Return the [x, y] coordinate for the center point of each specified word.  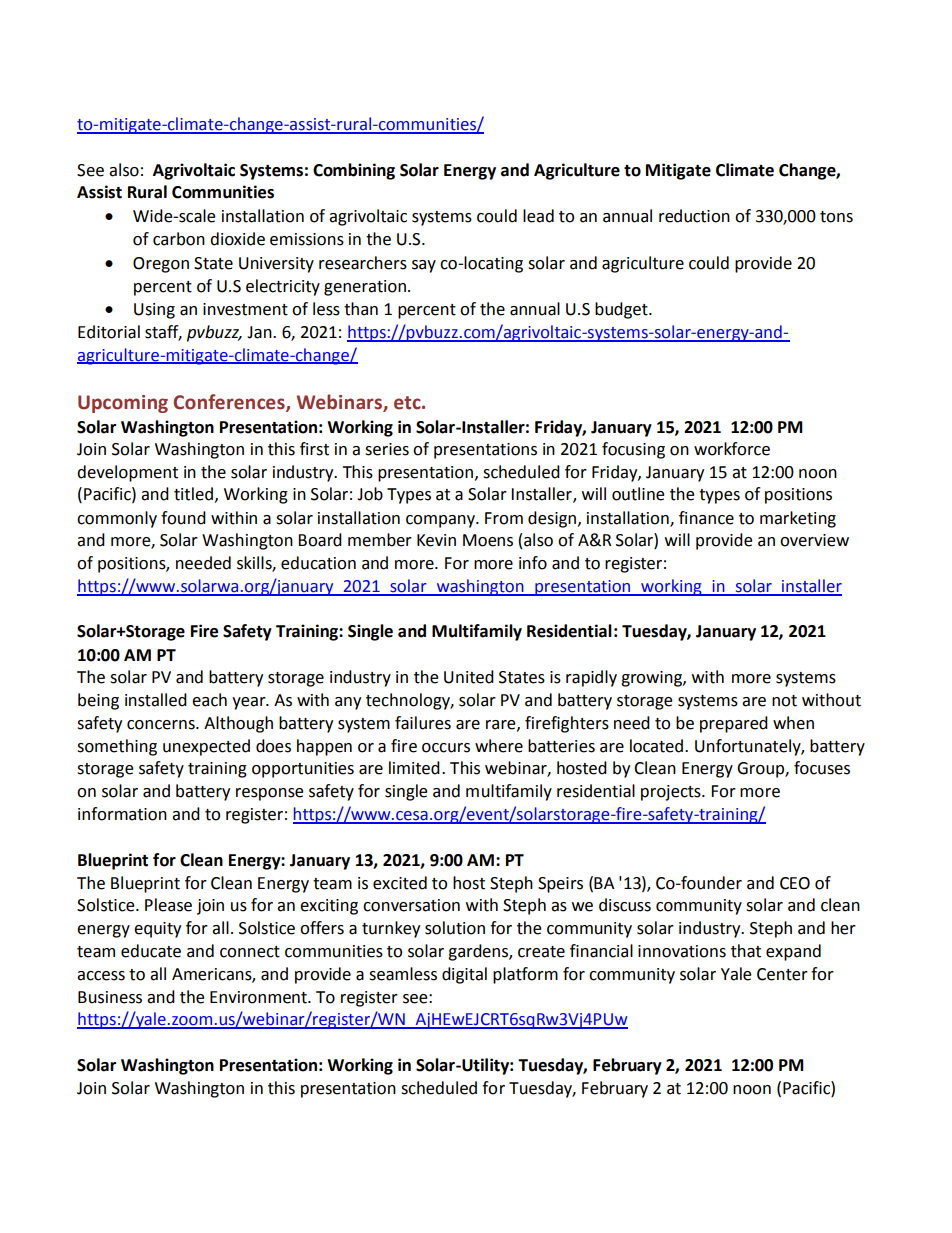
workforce [732, 449]
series [387, 449]
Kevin [436, 540]
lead [538, 216]
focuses [822, 768]
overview [814, 540]
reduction [694, 216]
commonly [117, 519]
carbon [179, 239]
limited [414, 768]
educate [151, 951]
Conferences [230, 402]
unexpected [206, 747]
